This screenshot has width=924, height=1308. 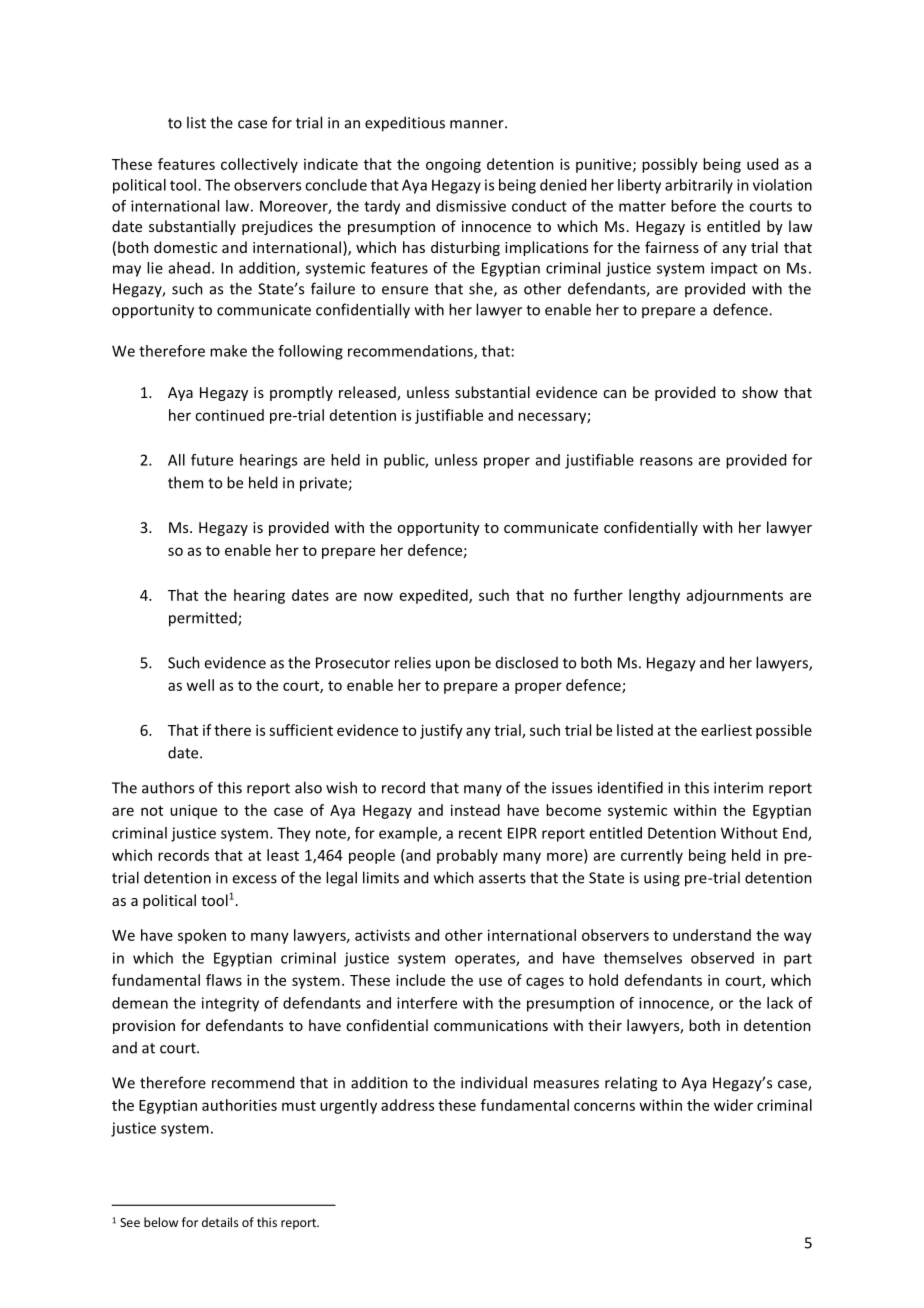 I want to click on earliest, so click(x=726, y=730).
